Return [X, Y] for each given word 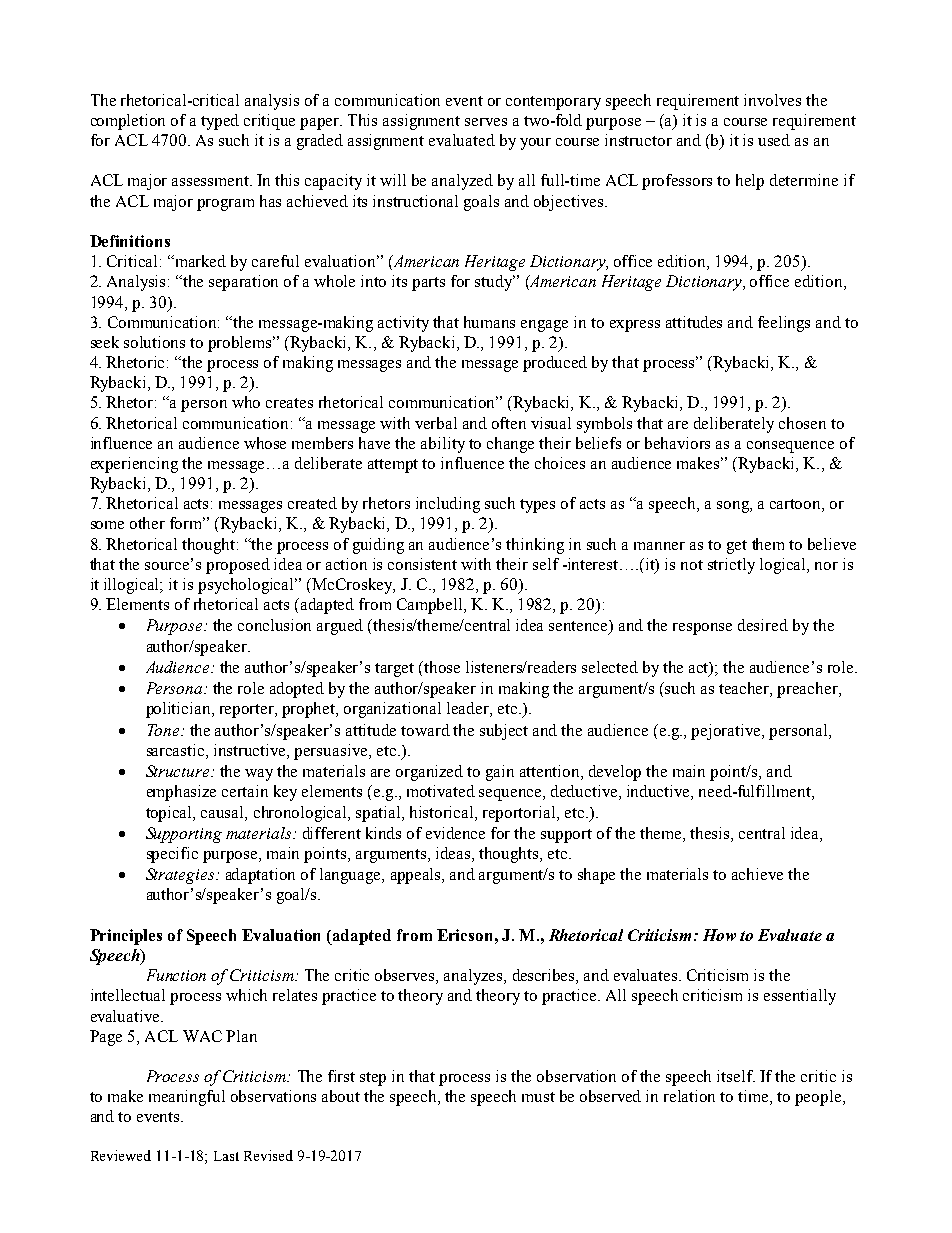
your [535, 144]
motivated [441, 791]
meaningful [187, 1098]
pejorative [727, 732]
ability [443, 445]
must [538, 1097]
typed [220, 122]
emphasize [181, 793]
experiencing [134, 465]
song [734, 507]
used [774, 140]
